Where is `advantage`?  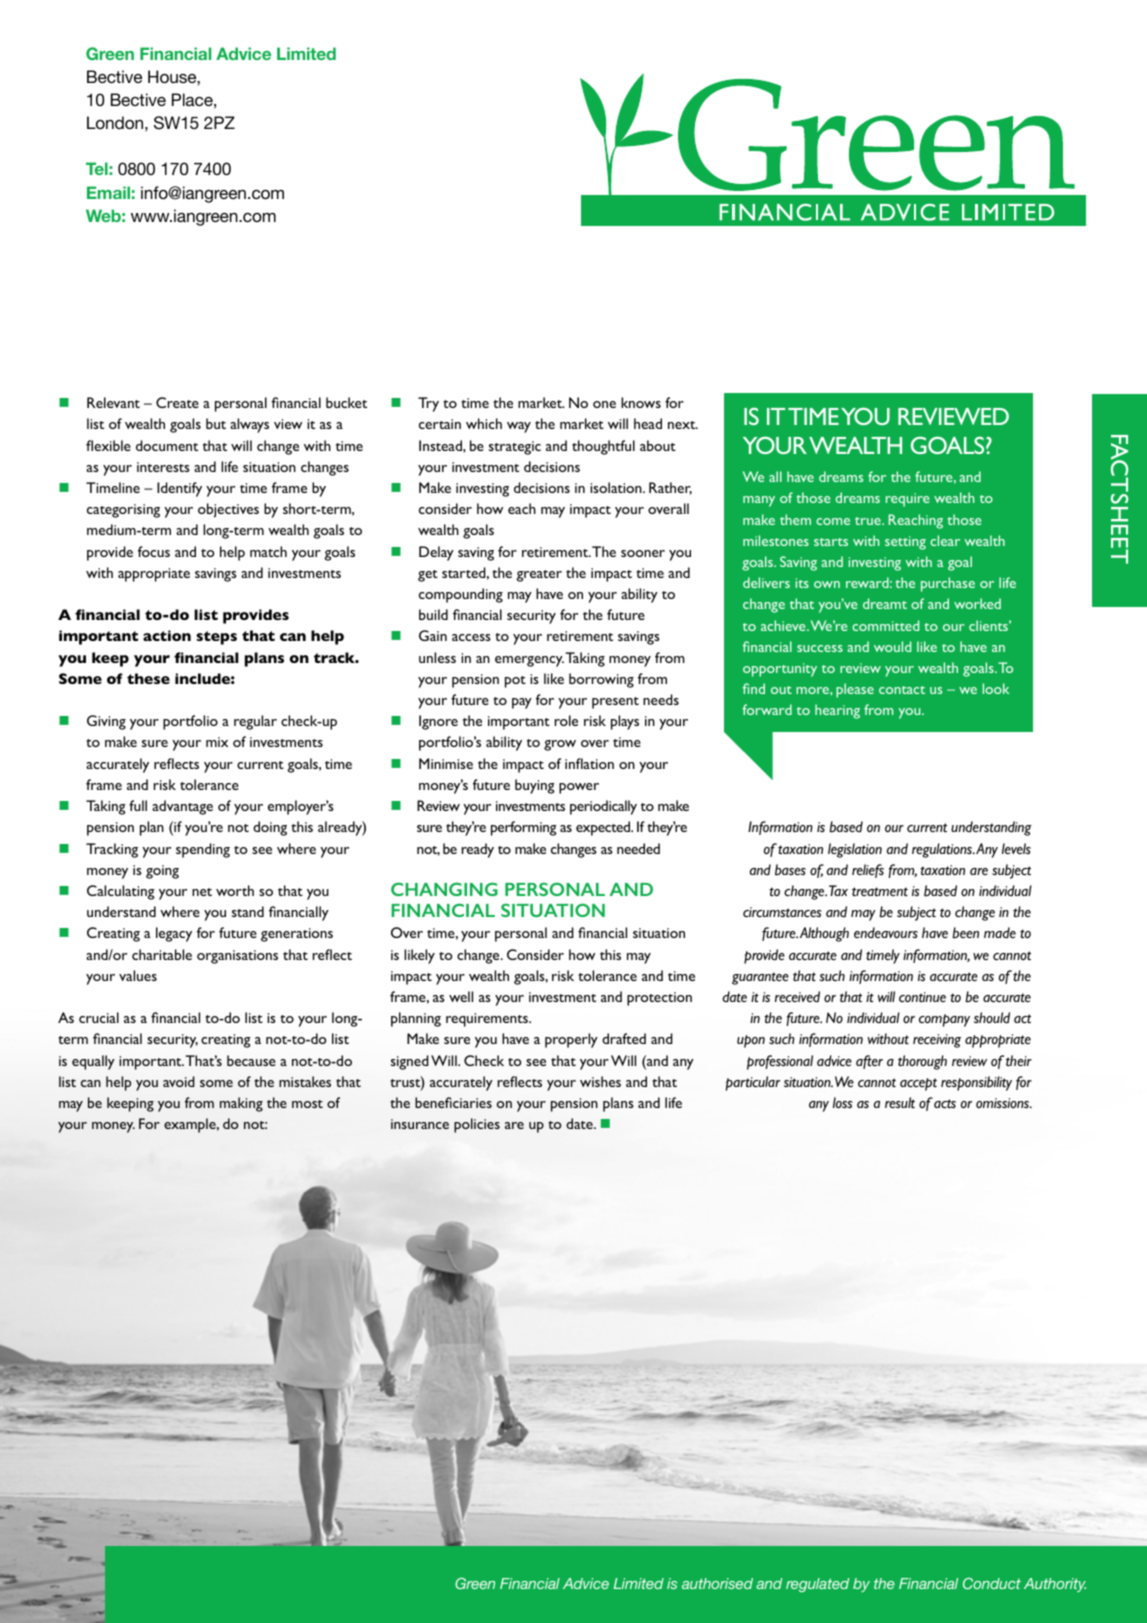
advantage is located at coordinates (182, 807).
